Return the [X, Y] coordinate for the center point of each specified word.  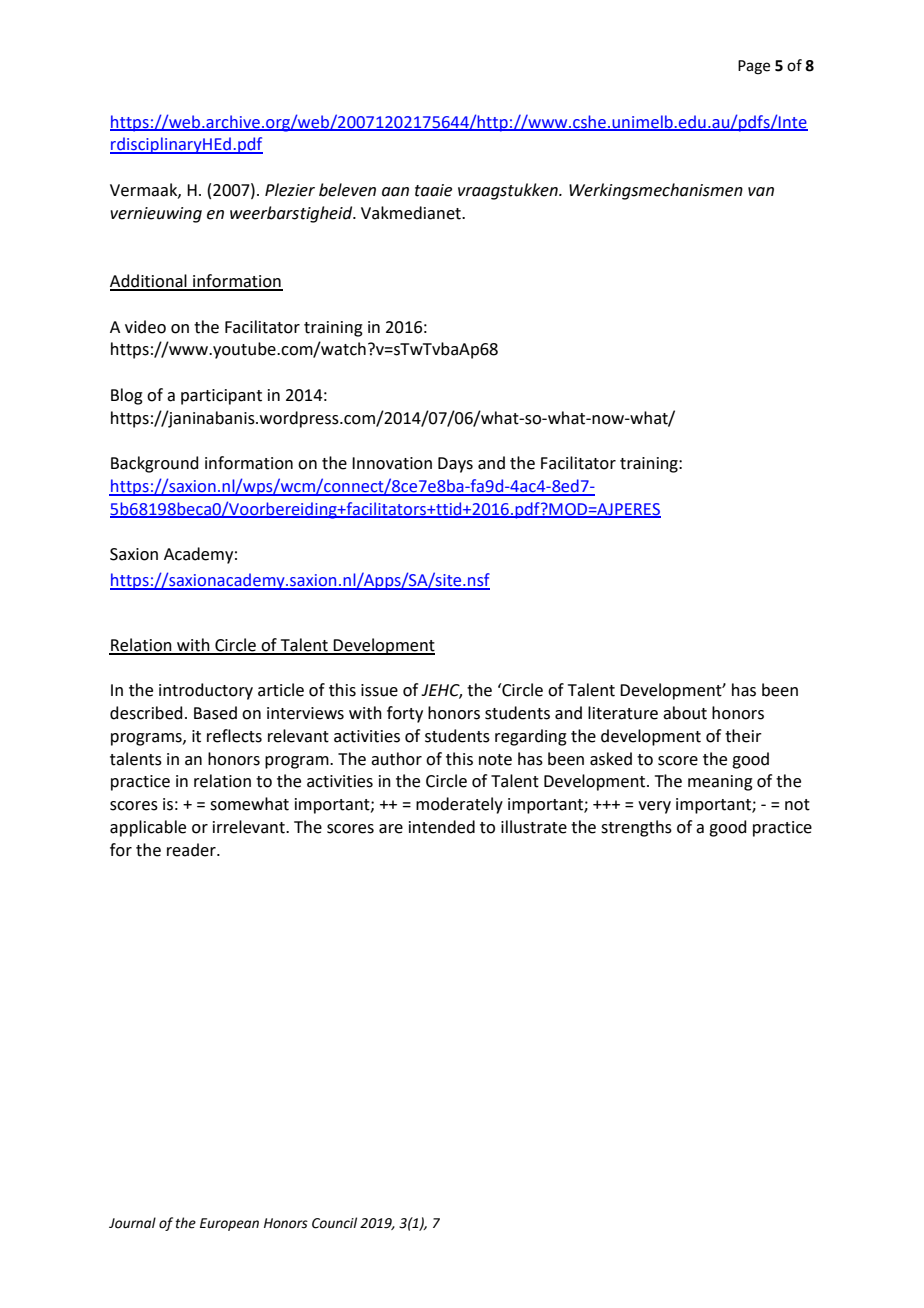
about [685, 713]
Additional [149, 282]
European [229, 1224]
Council [334, 1223]
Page [754, 67]
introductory [206, 691]
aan [395, 192]
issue [379, 690]
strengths [636, 828]
